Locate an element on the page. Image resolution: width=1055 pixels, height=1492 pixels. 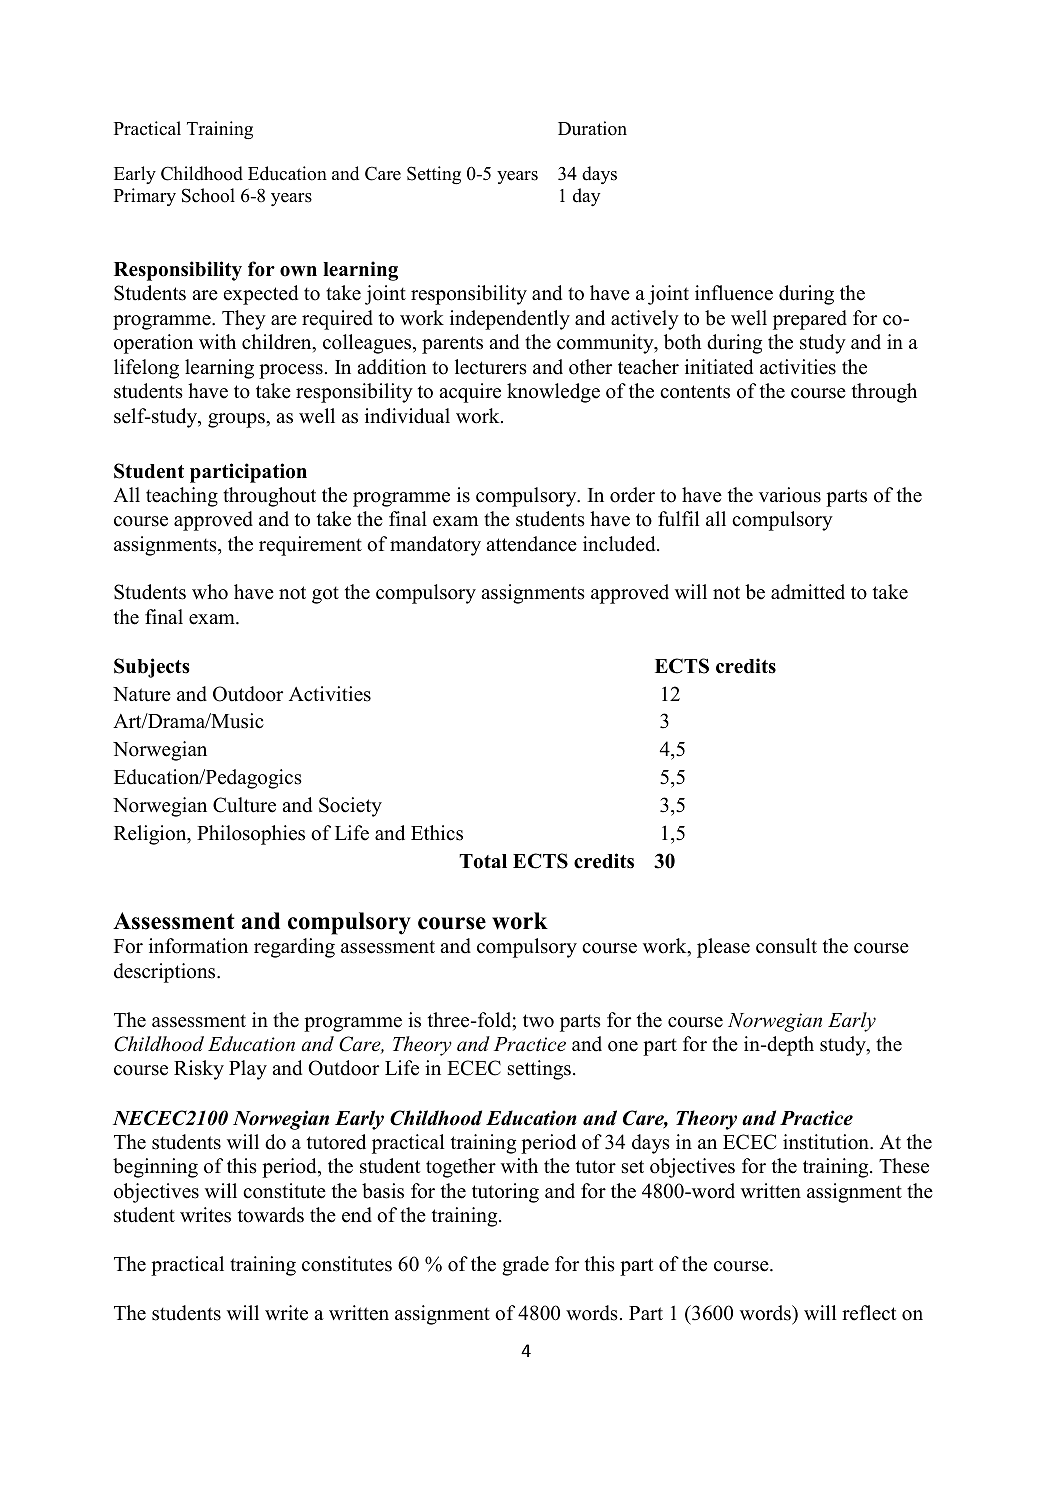
attendance is located at coordinates (531, 544).
